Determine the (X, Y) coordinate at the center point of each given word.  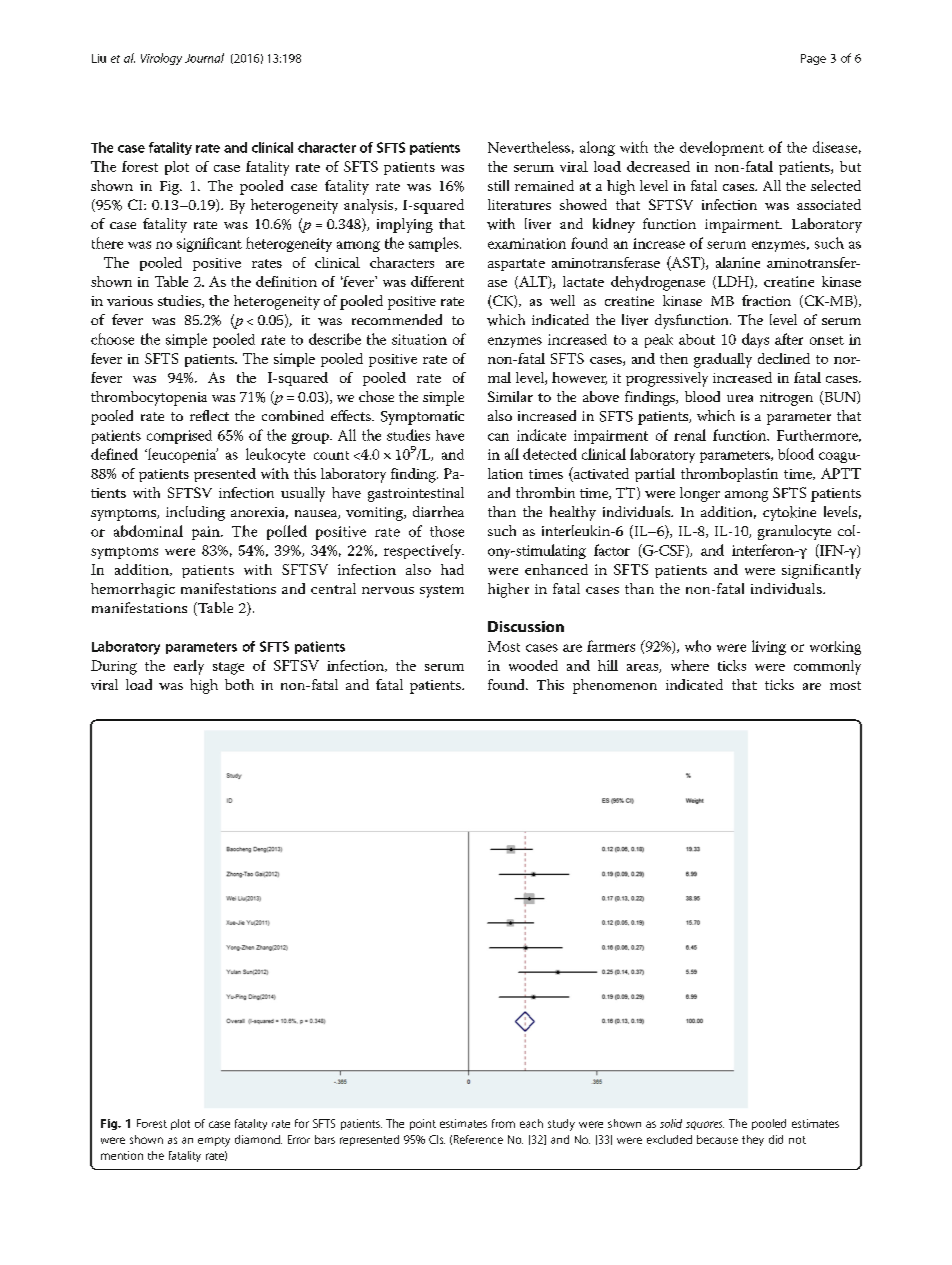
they (753, 1140)
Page (813, 59)
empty (214, 1142)
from (503, 1123)
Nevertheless (529, 147)
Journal (204, 58)
